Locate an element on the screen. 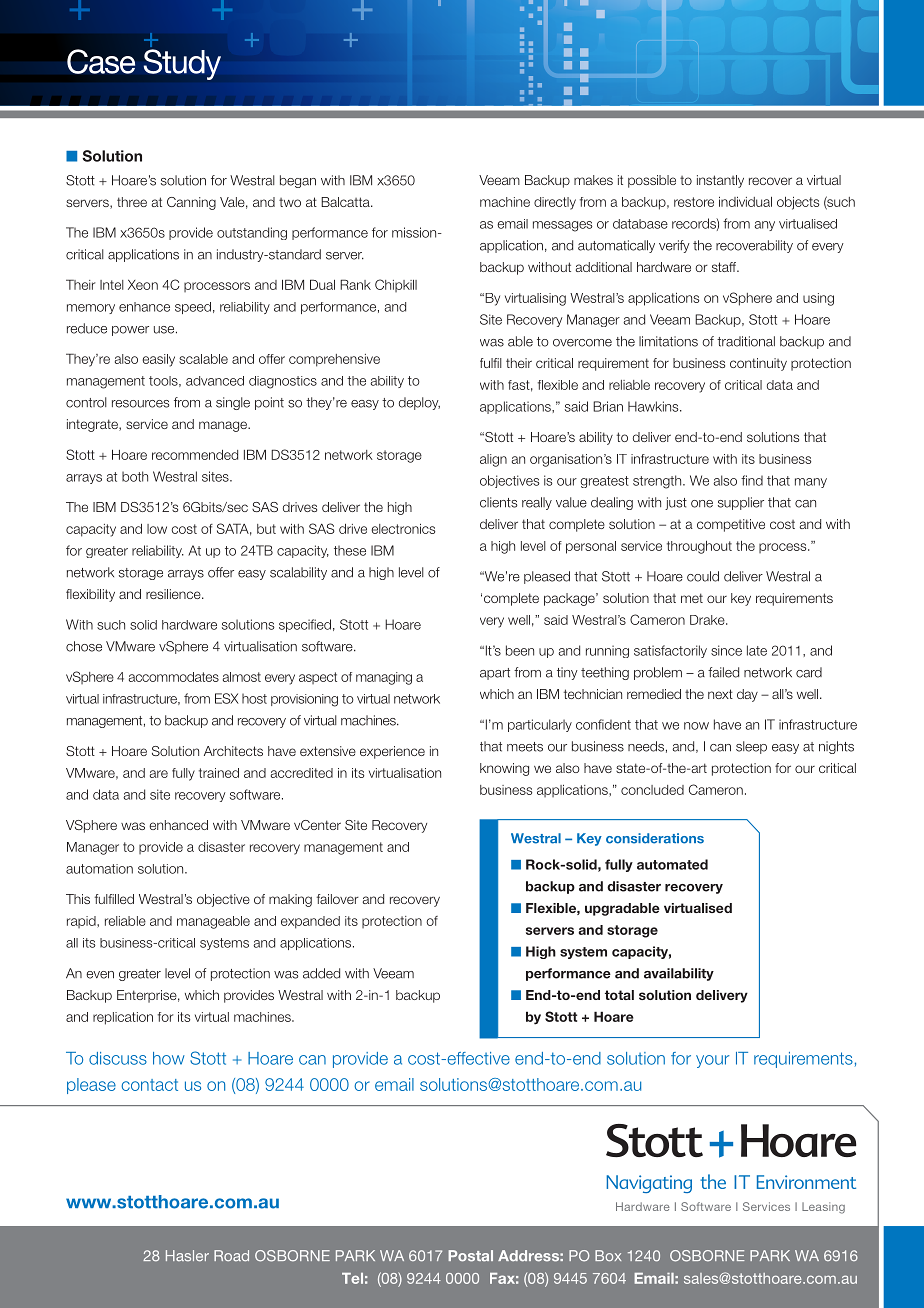  instantly is located at coordinates (720, 181).
